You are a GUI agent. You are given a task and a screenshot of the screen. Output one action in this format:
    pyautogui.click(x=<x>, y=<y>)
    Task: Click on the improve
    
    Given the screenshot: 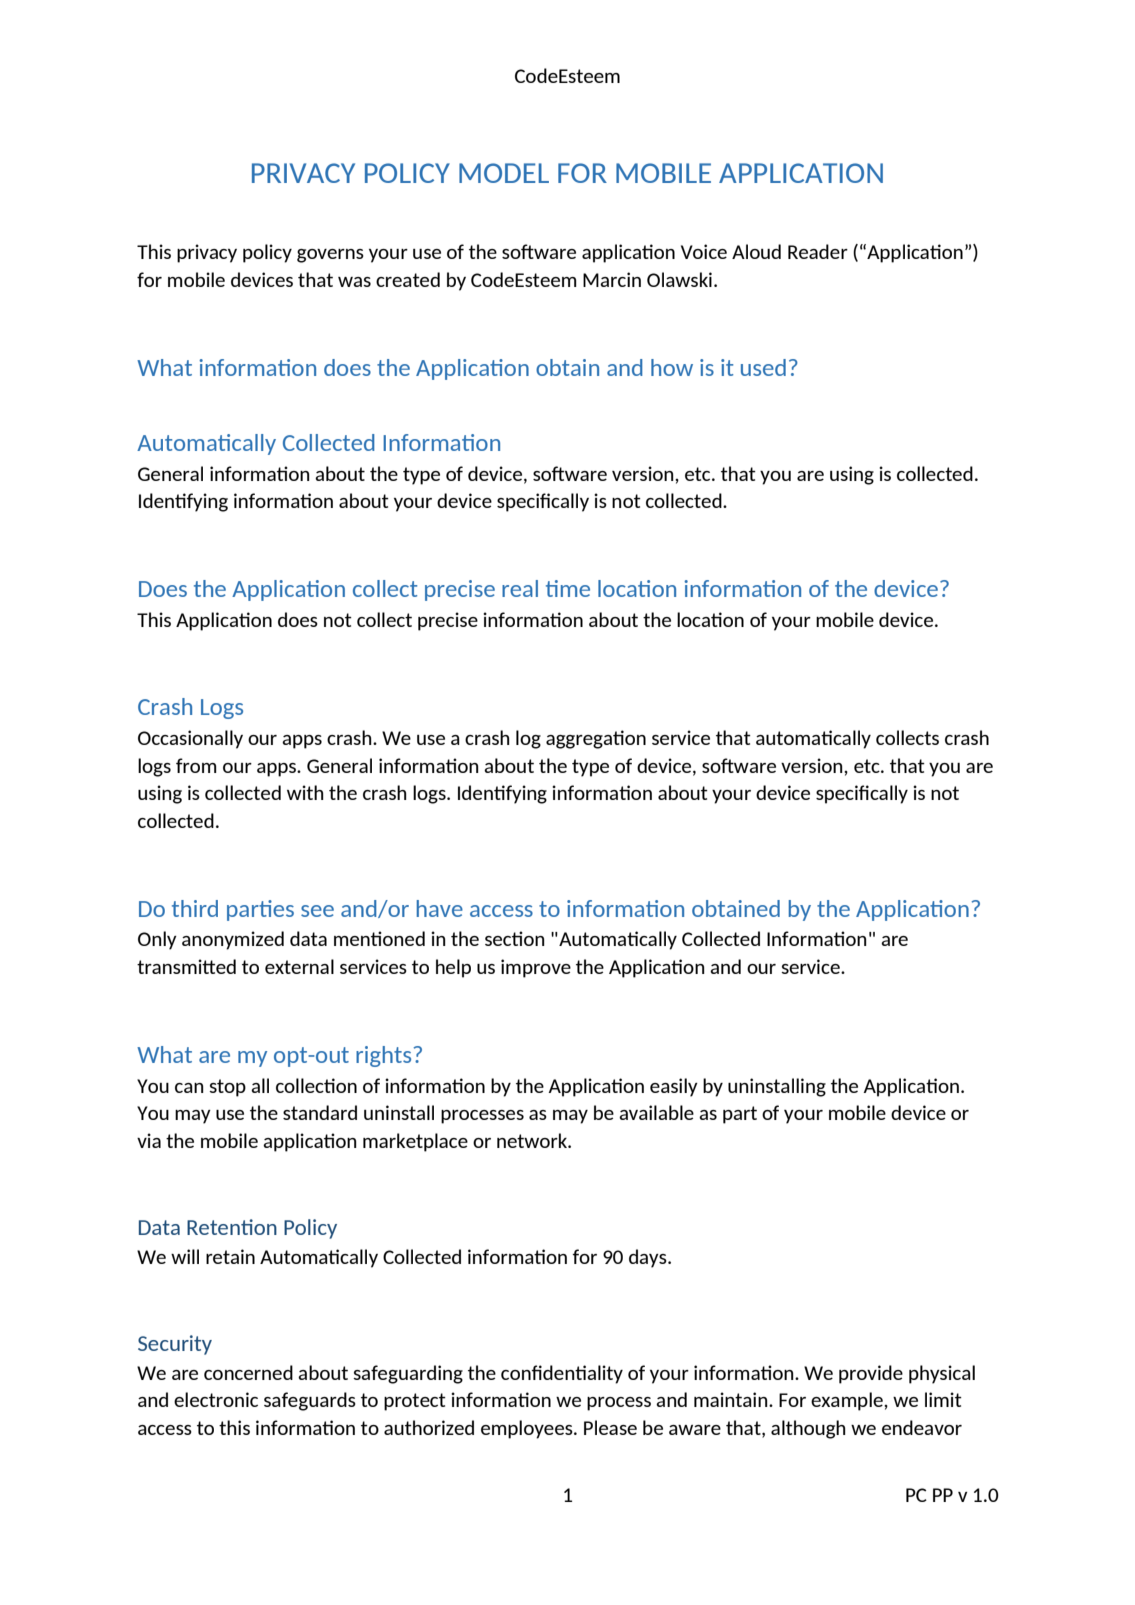 What is the action you would take?
    pyautogui.click(x=536, y=968)
